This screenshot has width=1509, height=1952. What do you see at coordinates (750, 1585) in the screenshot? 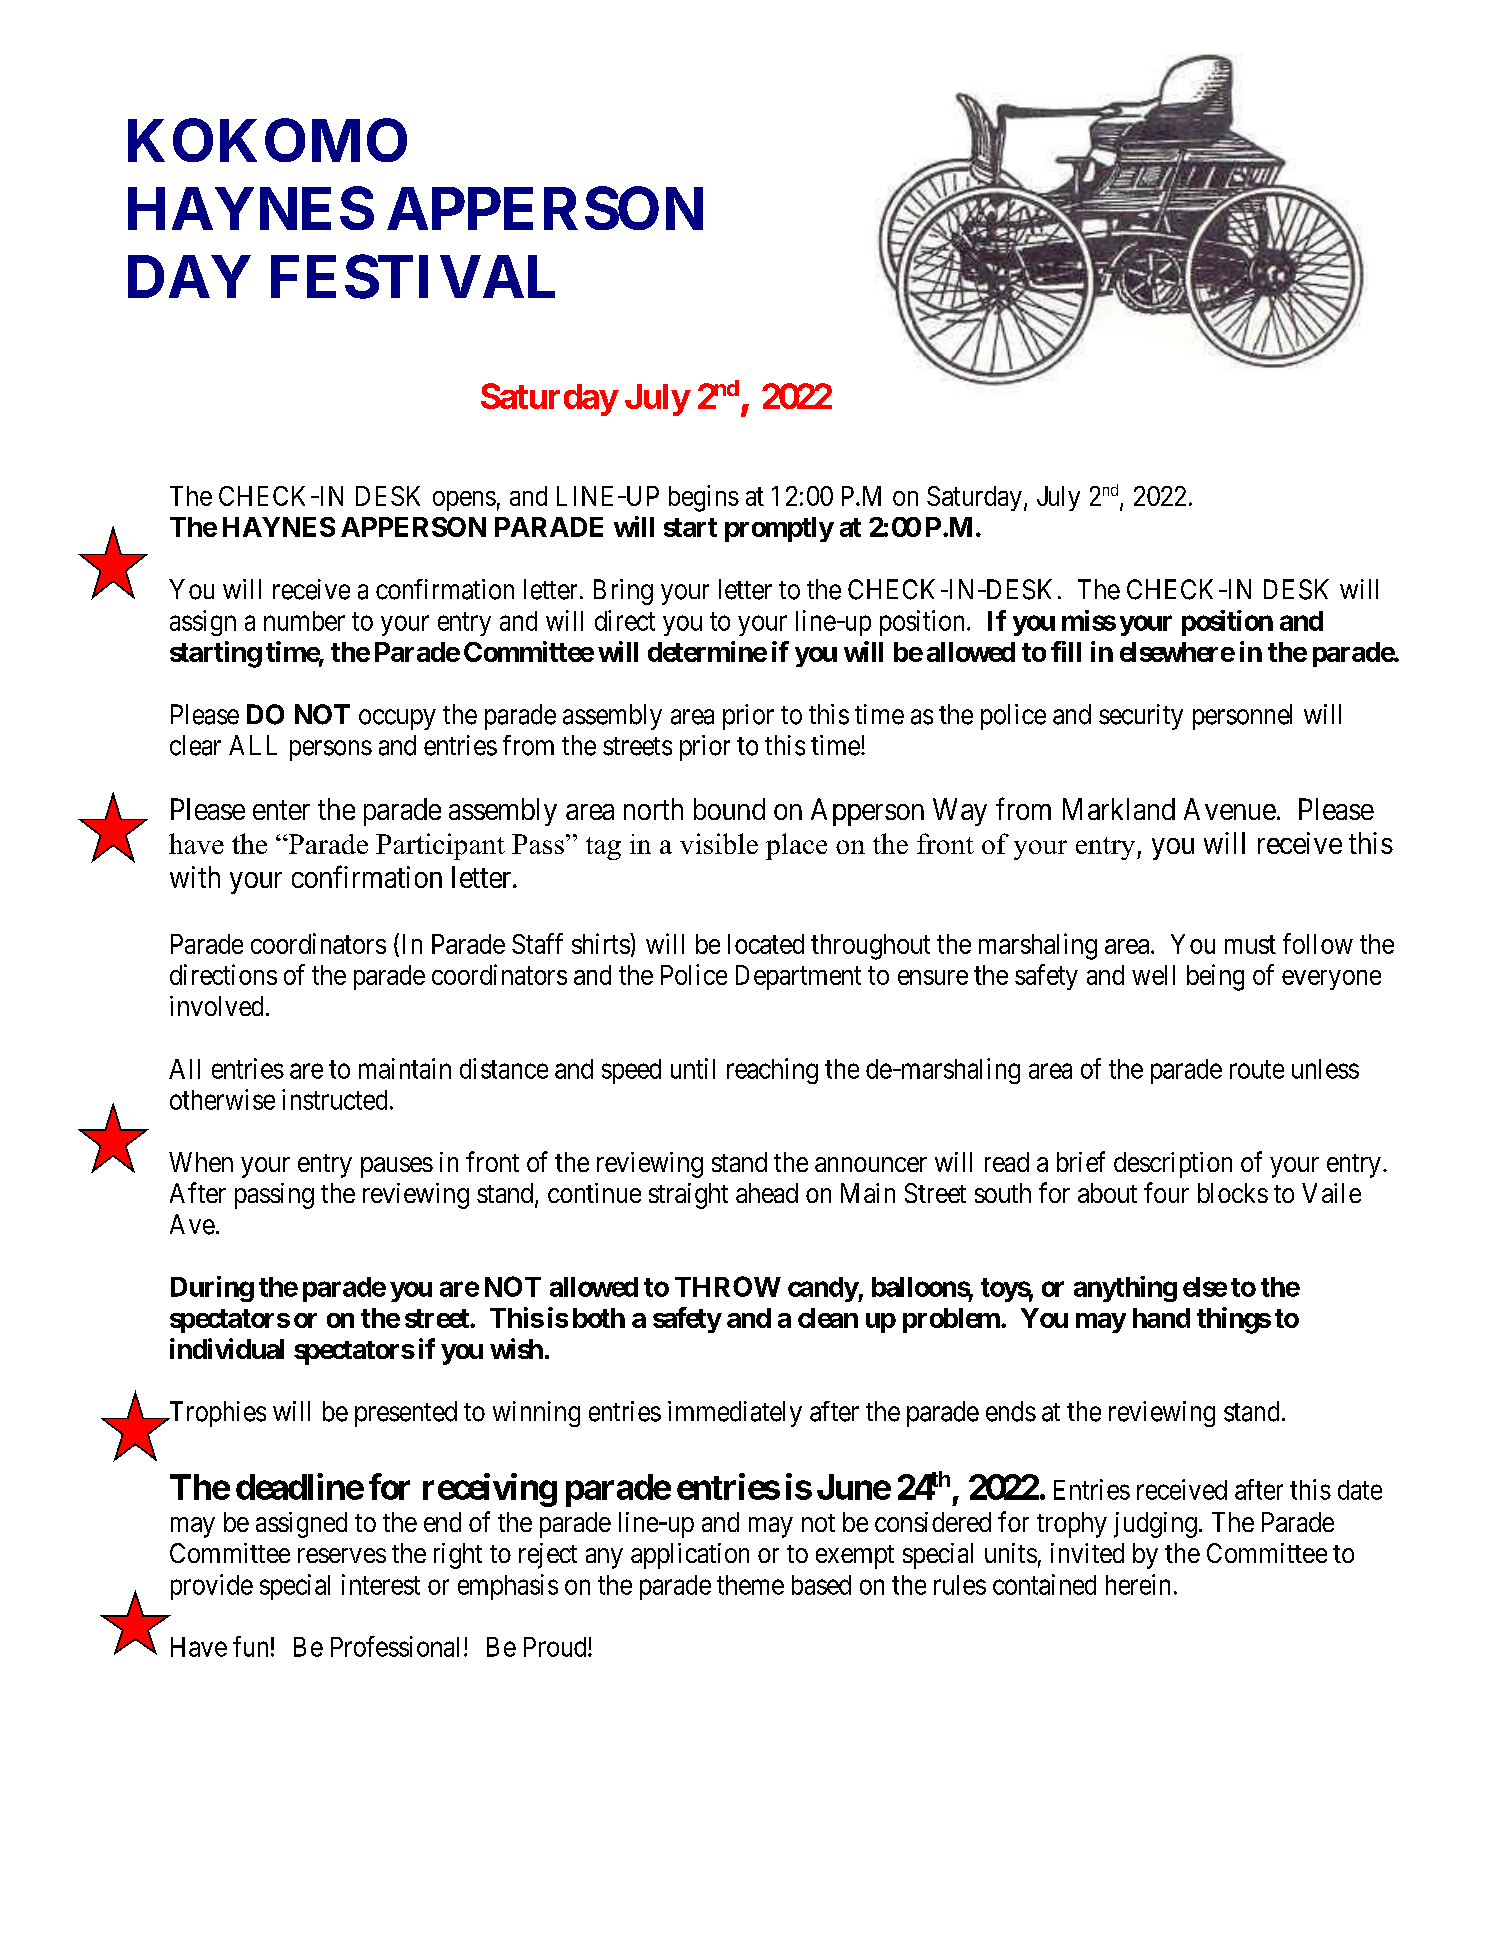
I see `theme` at bounding box center [750, 1585].
